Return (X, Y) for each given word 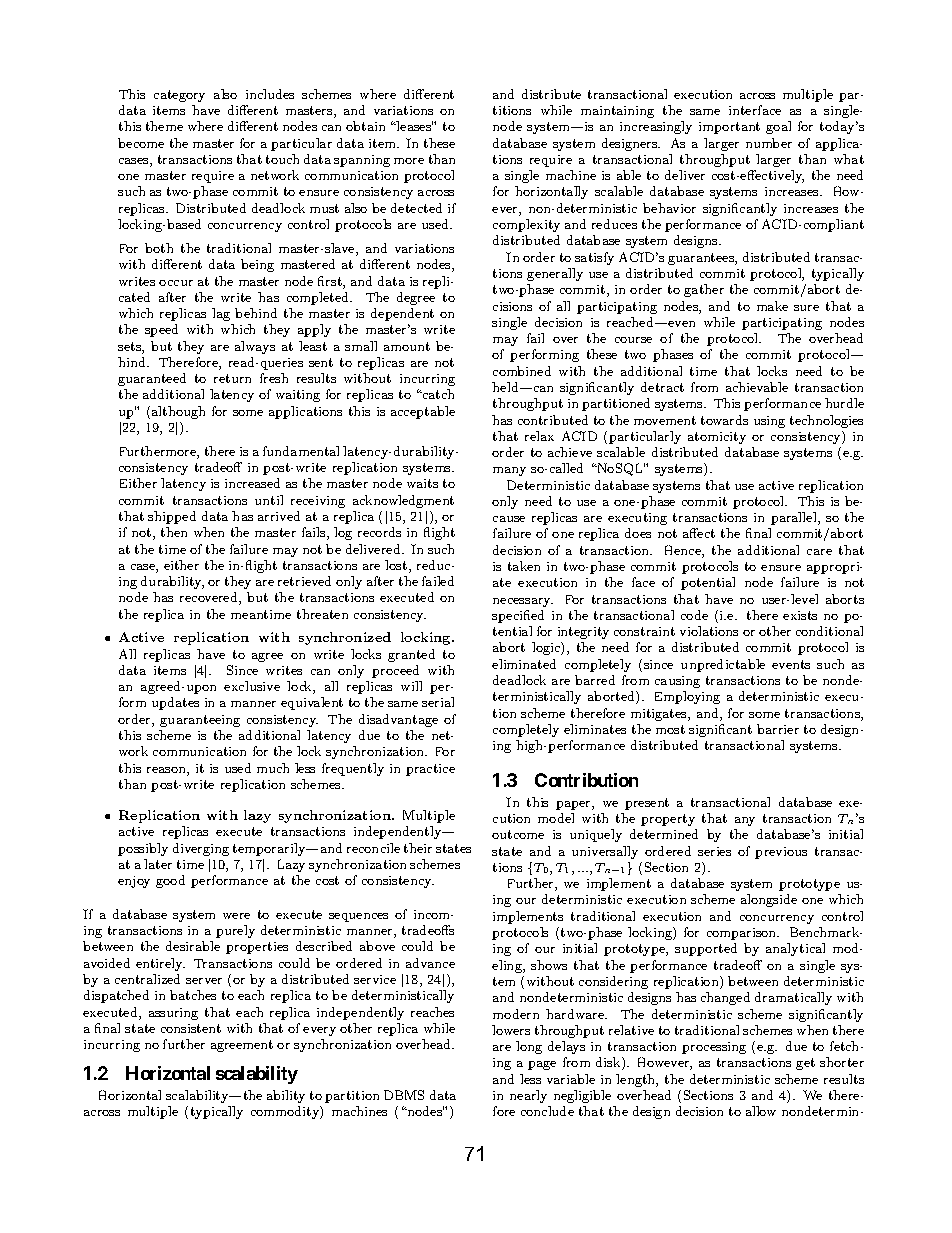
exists (800, 615)
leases (414, 126)
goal (778, 127)
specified (518, 616)
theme (164, 126)
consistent (191, 1028)
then (174, 532)
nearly (528, 1096)
